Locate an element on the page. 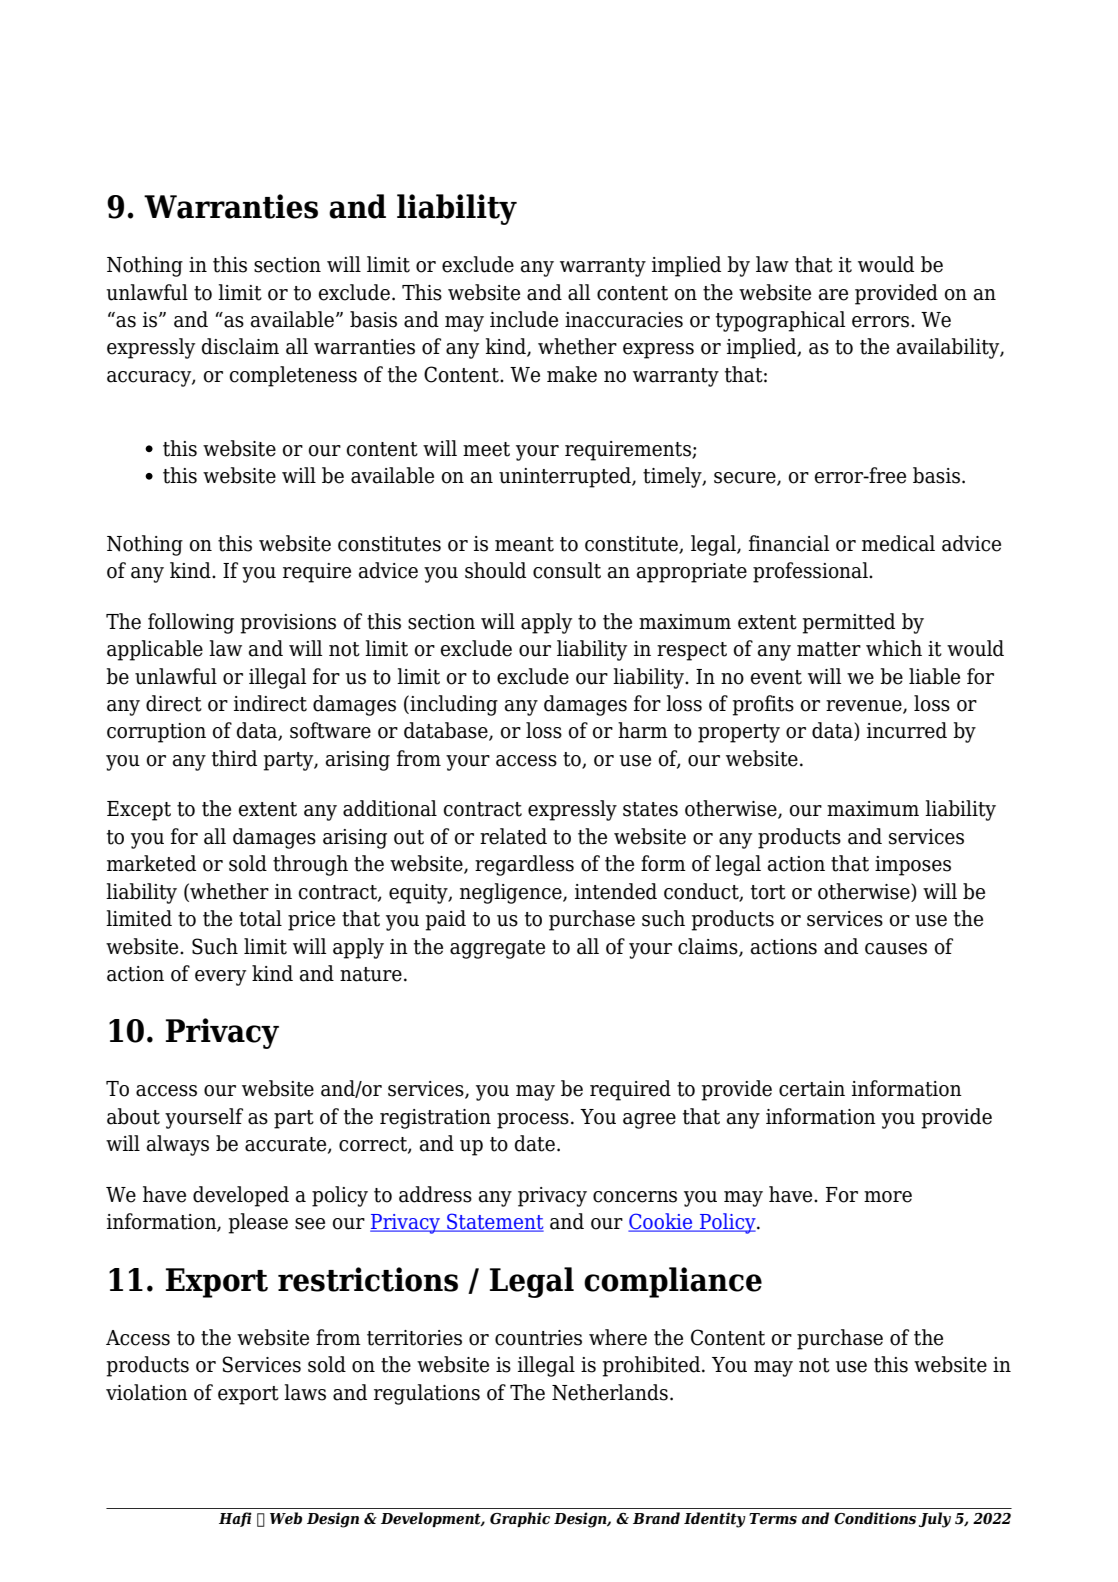  Conditions is located at coordinates (875, 1518).
